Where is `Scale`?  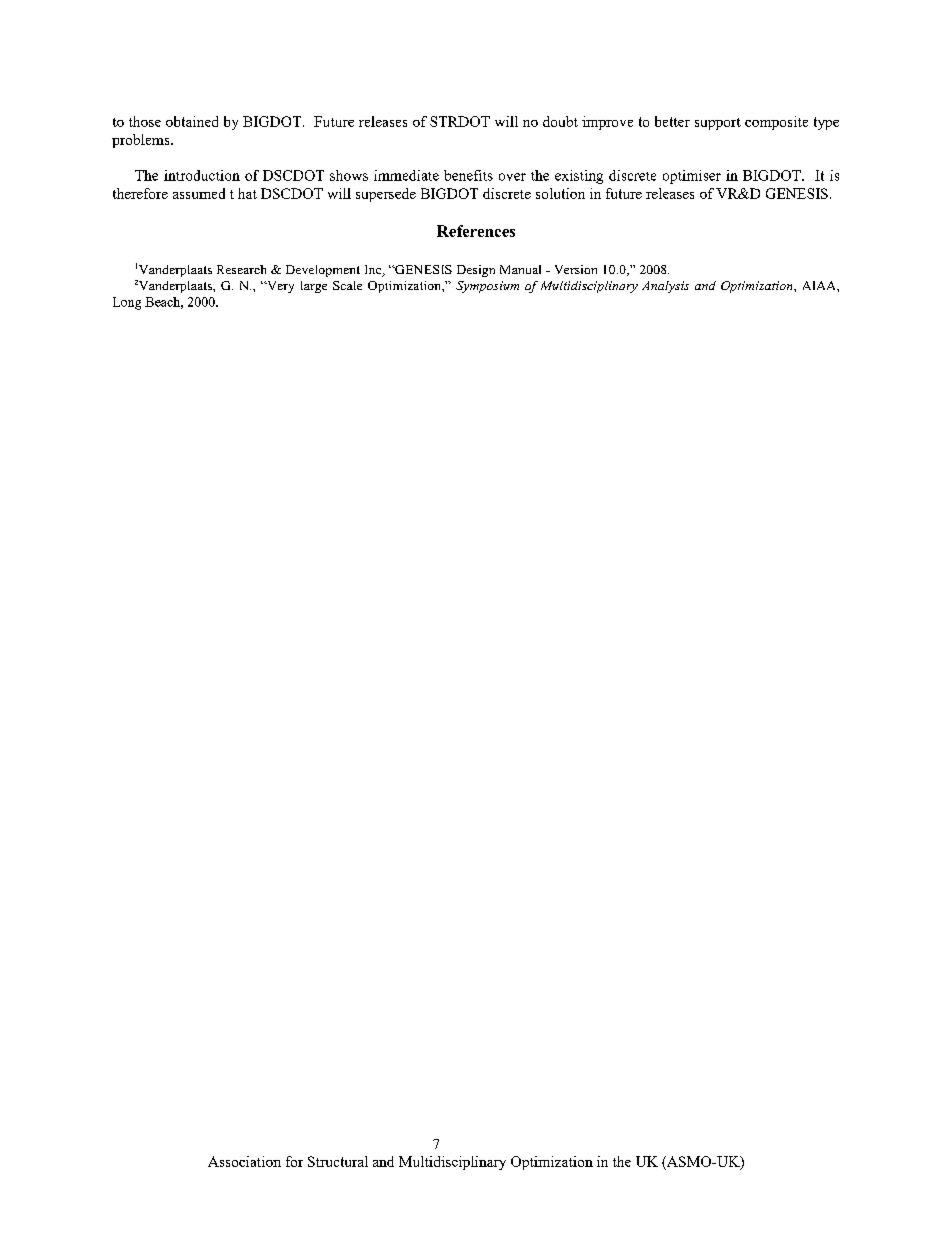 Scale is located at coordinates (347, 285).
